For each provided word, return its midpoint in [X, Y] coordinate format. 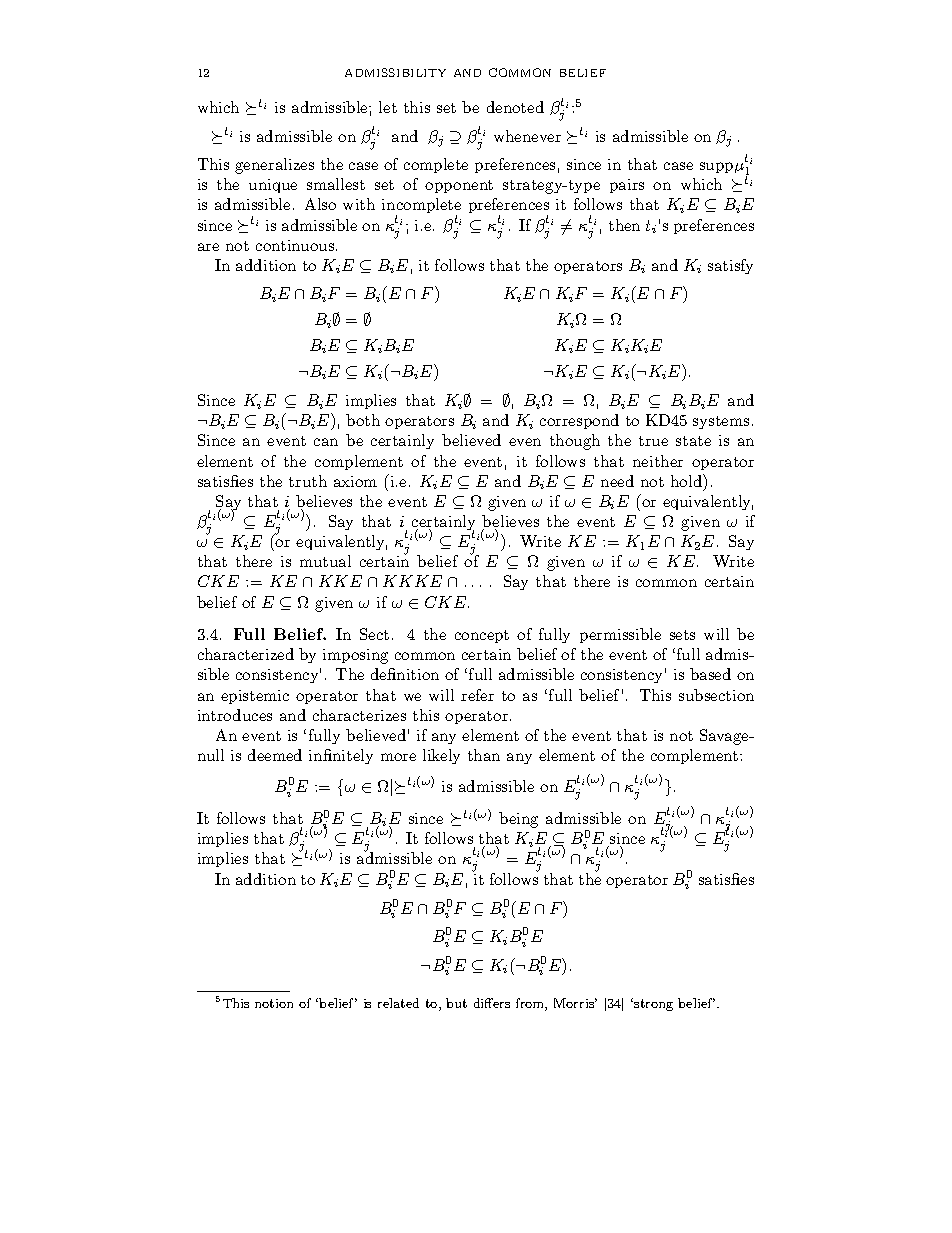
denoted [515, 107]
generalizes [274, 166]
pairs [627, 186]
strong [653, 1005]
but [456, 1003]
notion [274, 1003]
